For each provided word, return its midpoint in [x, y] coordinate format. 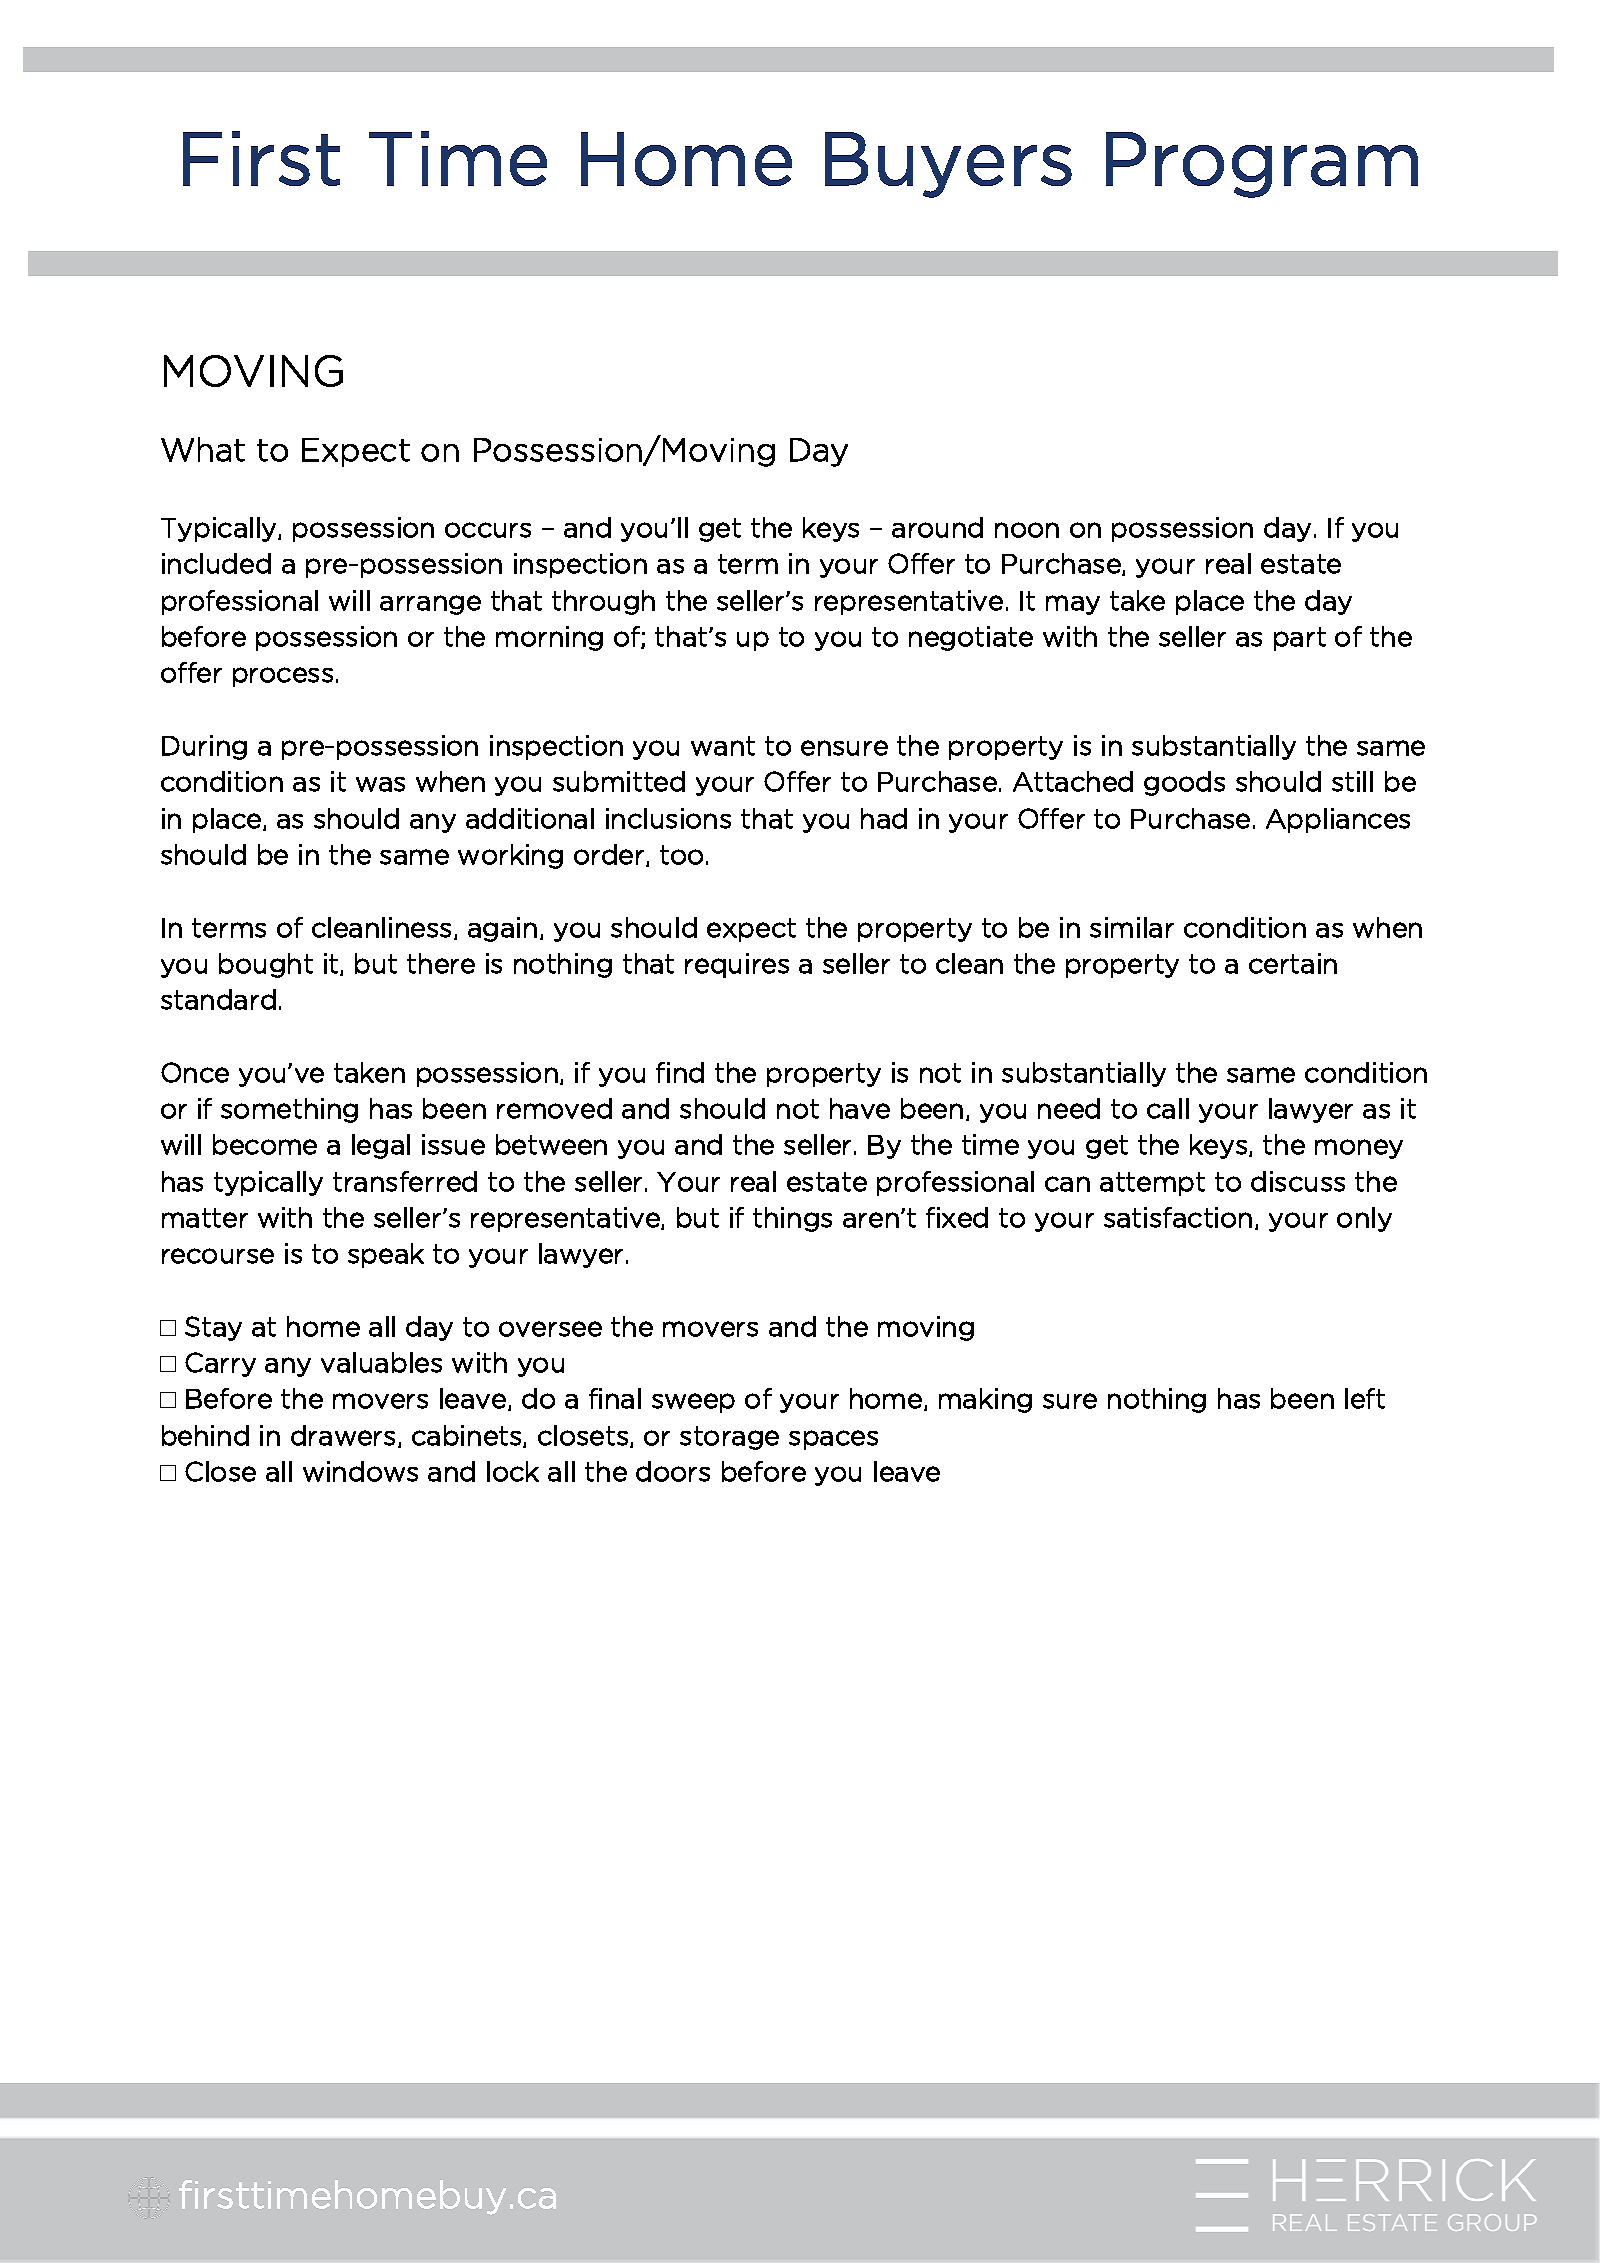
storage [729, 1438]
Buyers [948, 165]
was [380, 784]
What [203, 449]
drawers [343, 1435]
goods [1184, 783]
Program [1262, 165]
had [884, 818]
